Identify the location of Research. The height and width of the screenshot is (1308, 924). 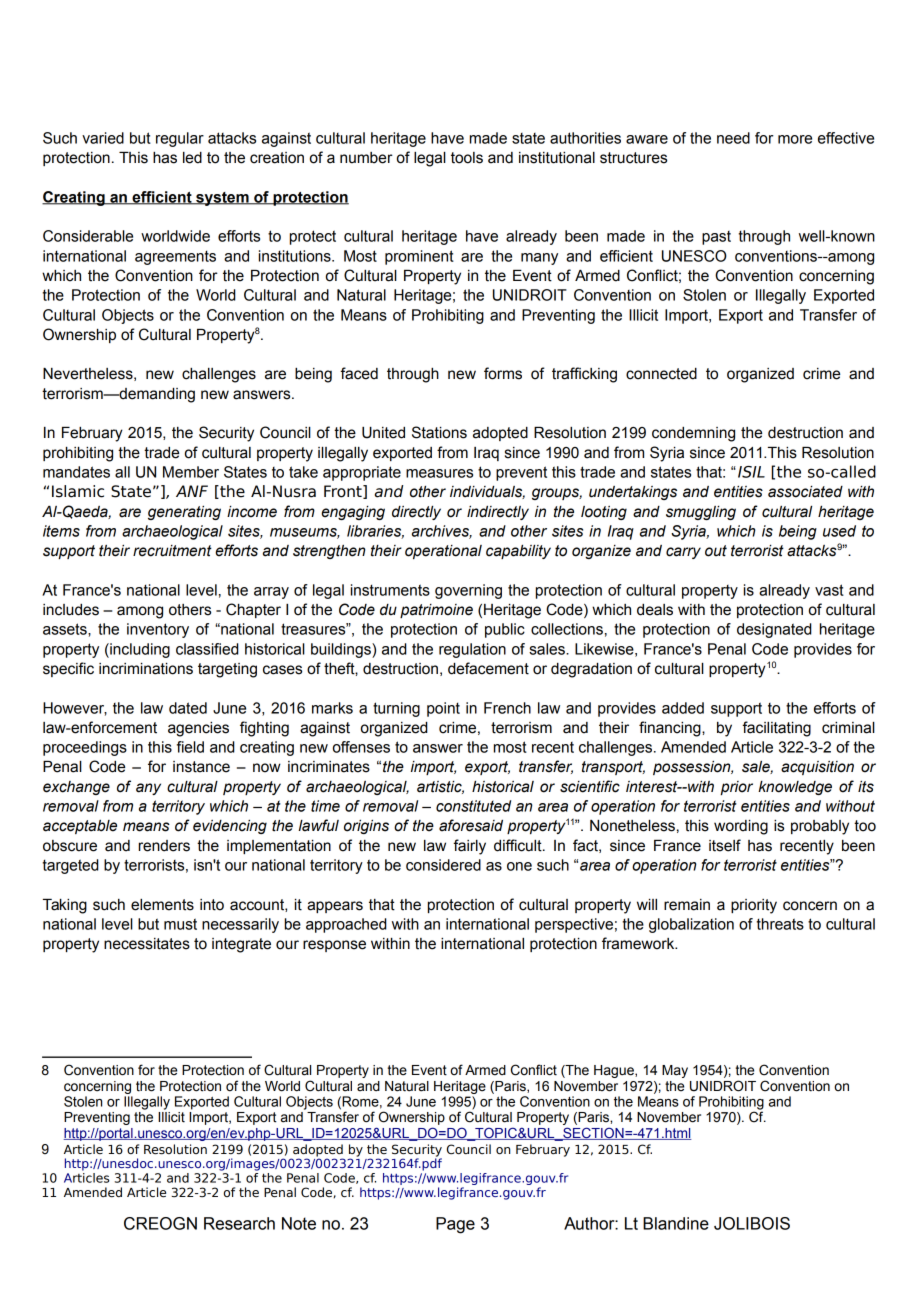
(239, 1223).
